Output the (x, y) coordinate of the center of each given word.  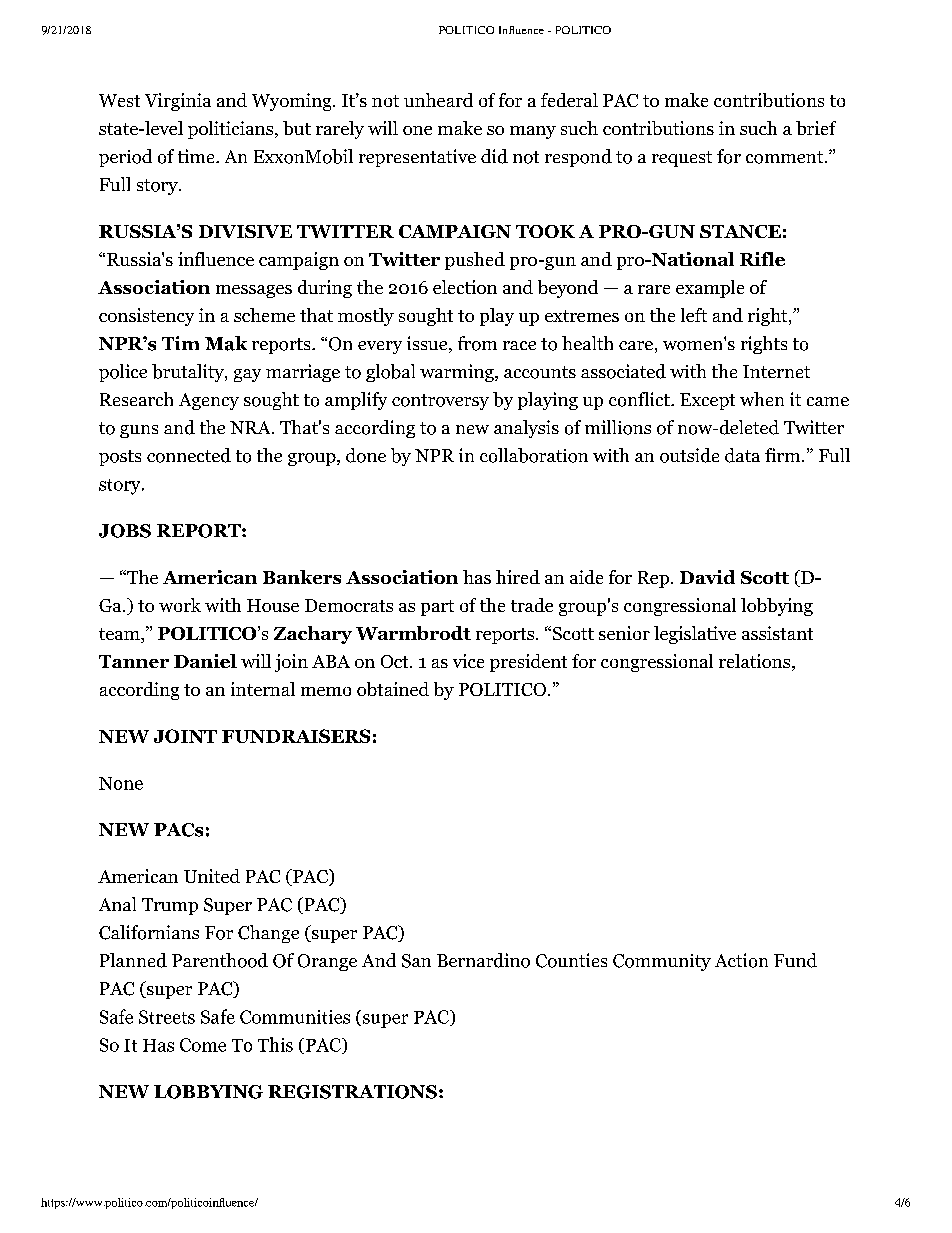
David (707, 577)
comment (786, 157)
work (180, 605)
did (494, 156)
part (437, 608)
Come (203, 1045)
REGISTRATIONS (352, 1092)
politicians (232, 130)
